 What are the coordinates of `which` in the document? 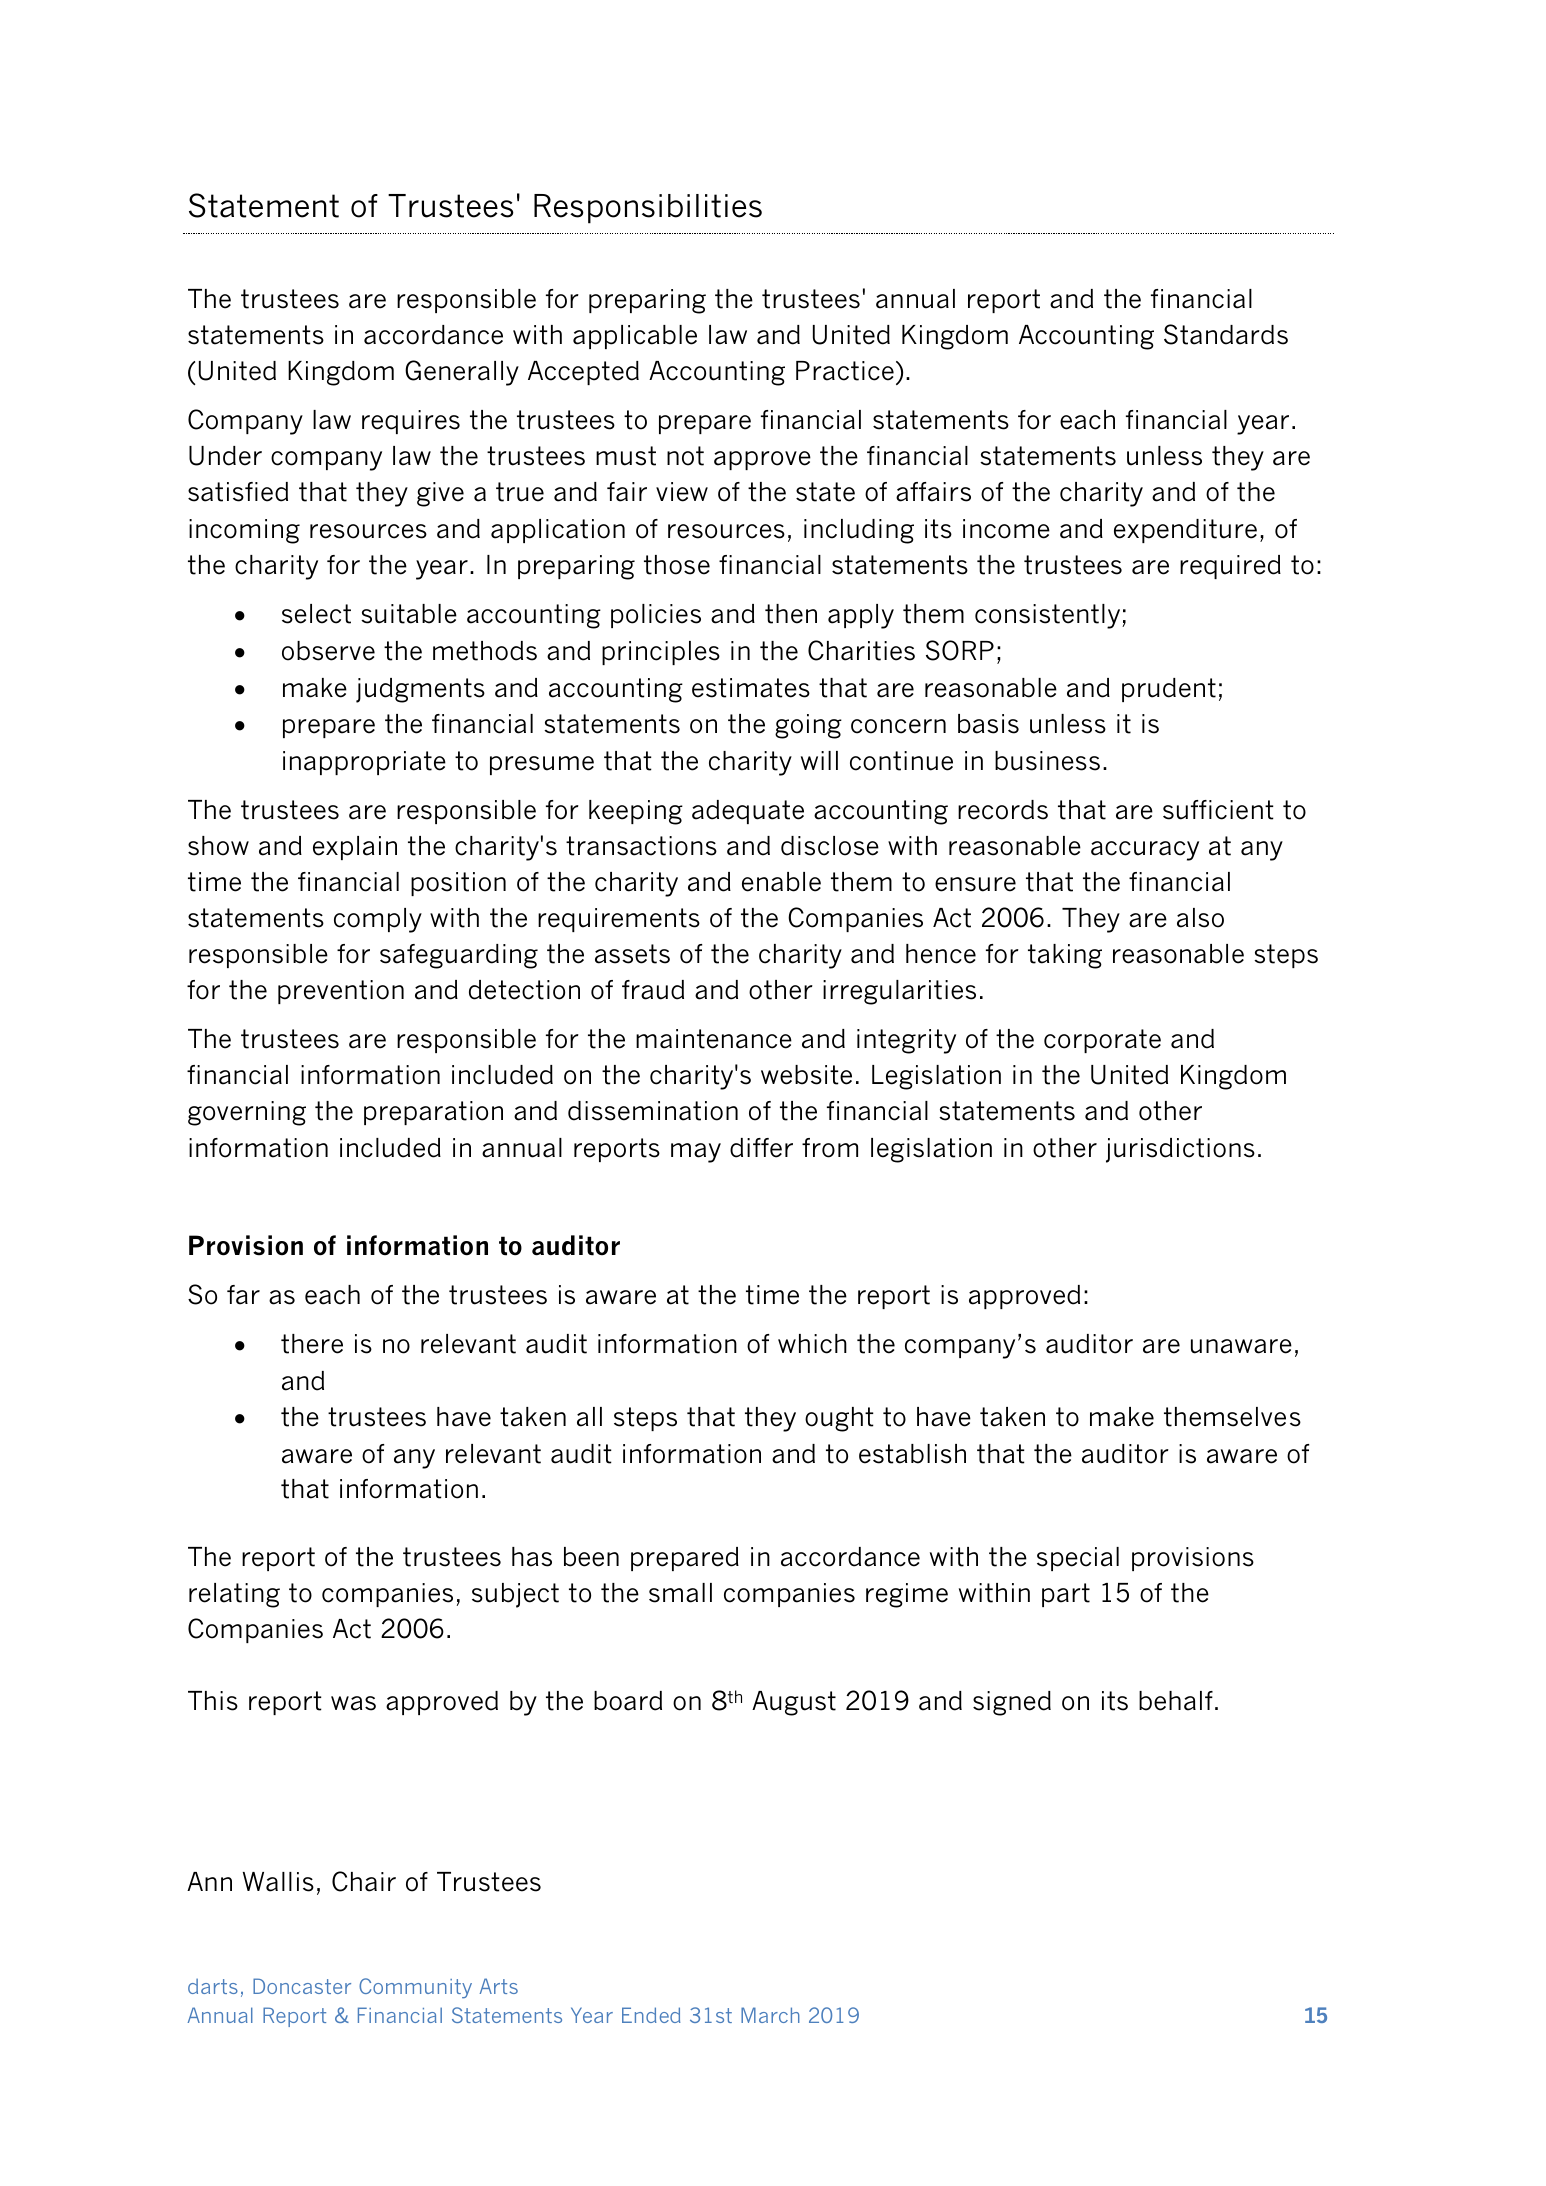 It's located at (812, 1344).
